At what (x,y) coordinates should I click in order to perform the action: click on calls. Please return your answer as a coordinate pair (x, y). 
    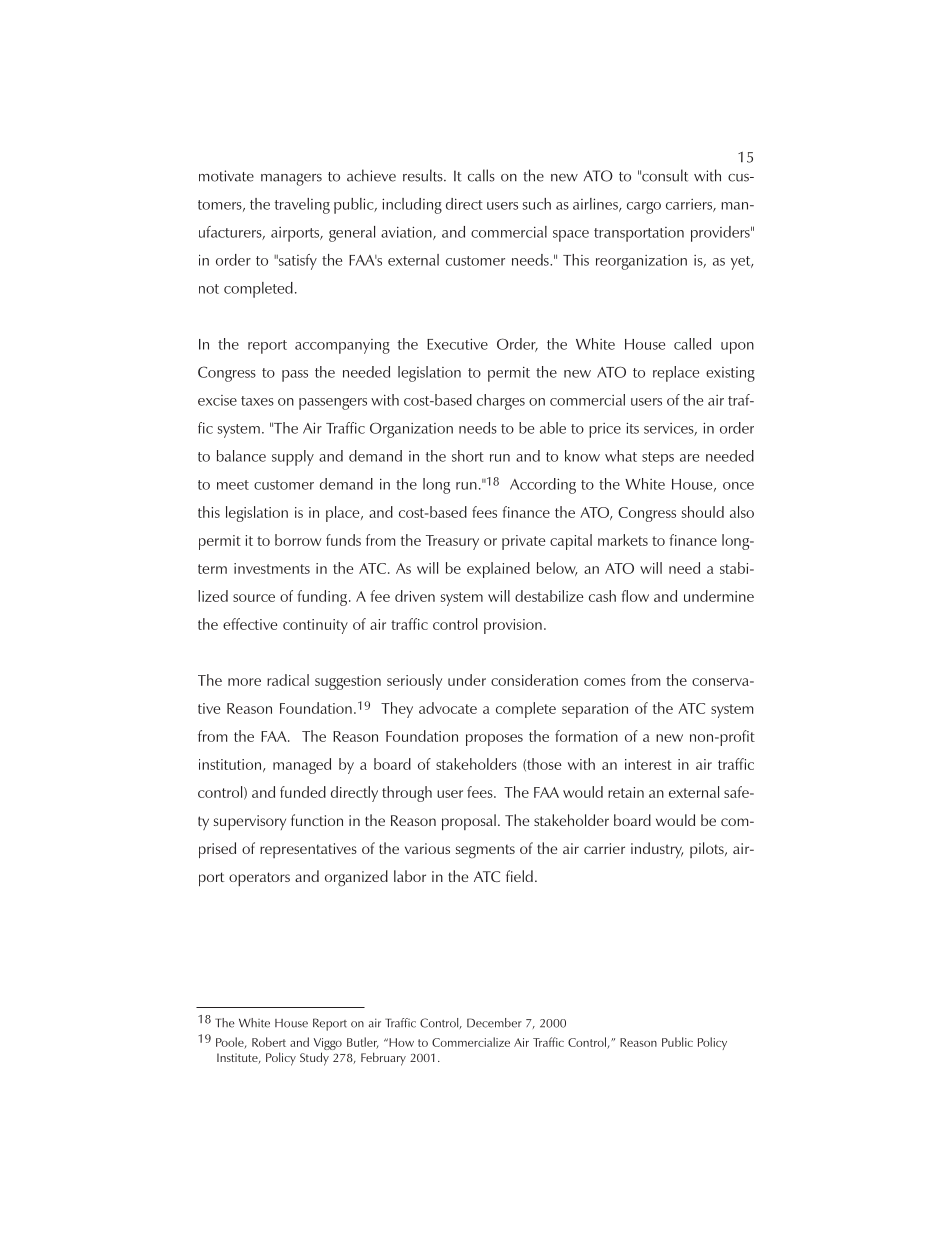
    Looking at the image, I should click on (481, 175).
